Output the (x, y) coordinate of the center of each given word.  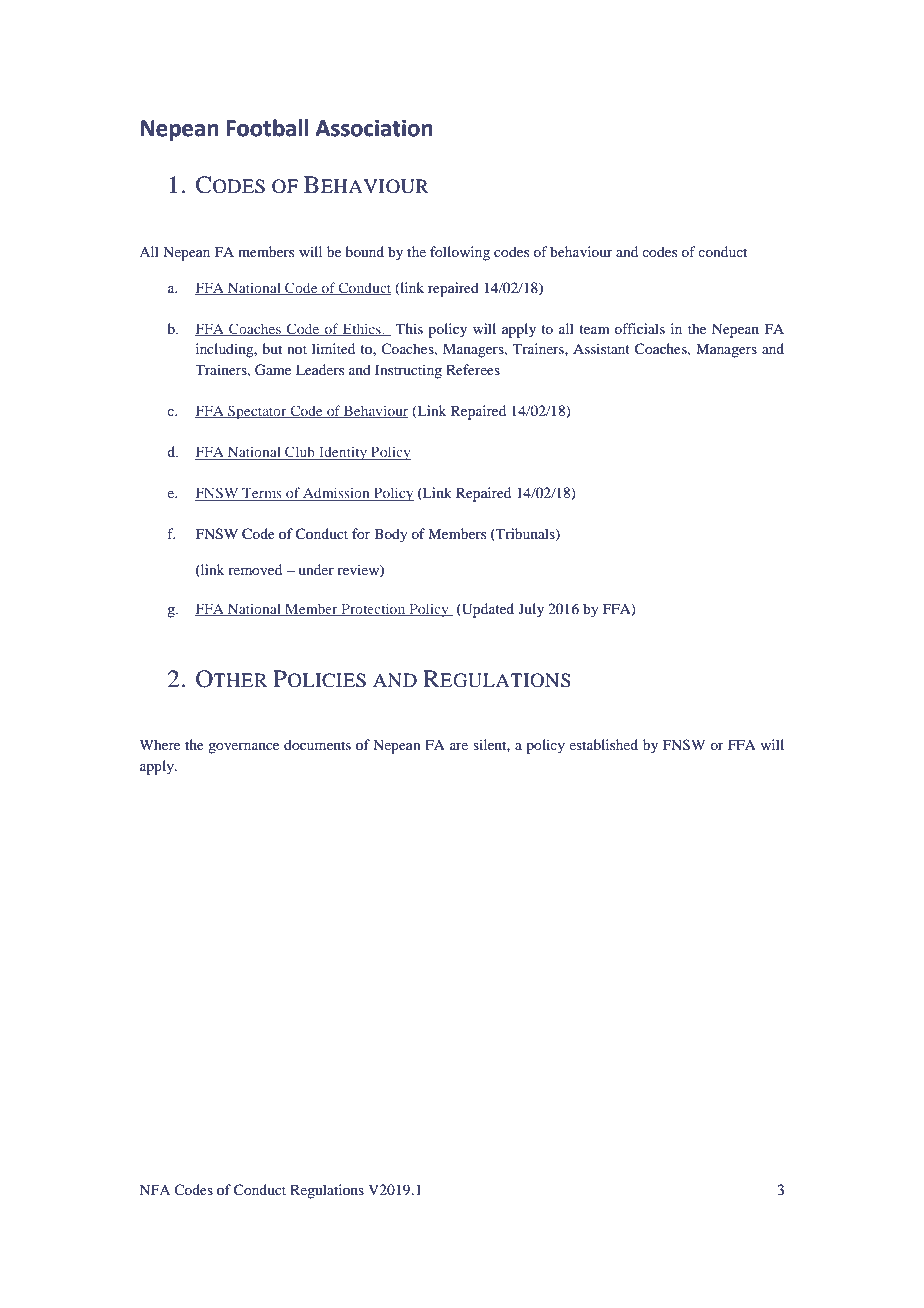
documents (317, 744)
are (459, 746)
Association (374, 128)
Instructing (408, 371)
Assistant (601, 348)
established (603, 744)
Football (267, 128)
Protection (373, 609)
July (531, 610)
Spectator (257, 412)
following (460, 253)
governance (243, 748)
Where (160, 744)
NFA (154, 1189)
